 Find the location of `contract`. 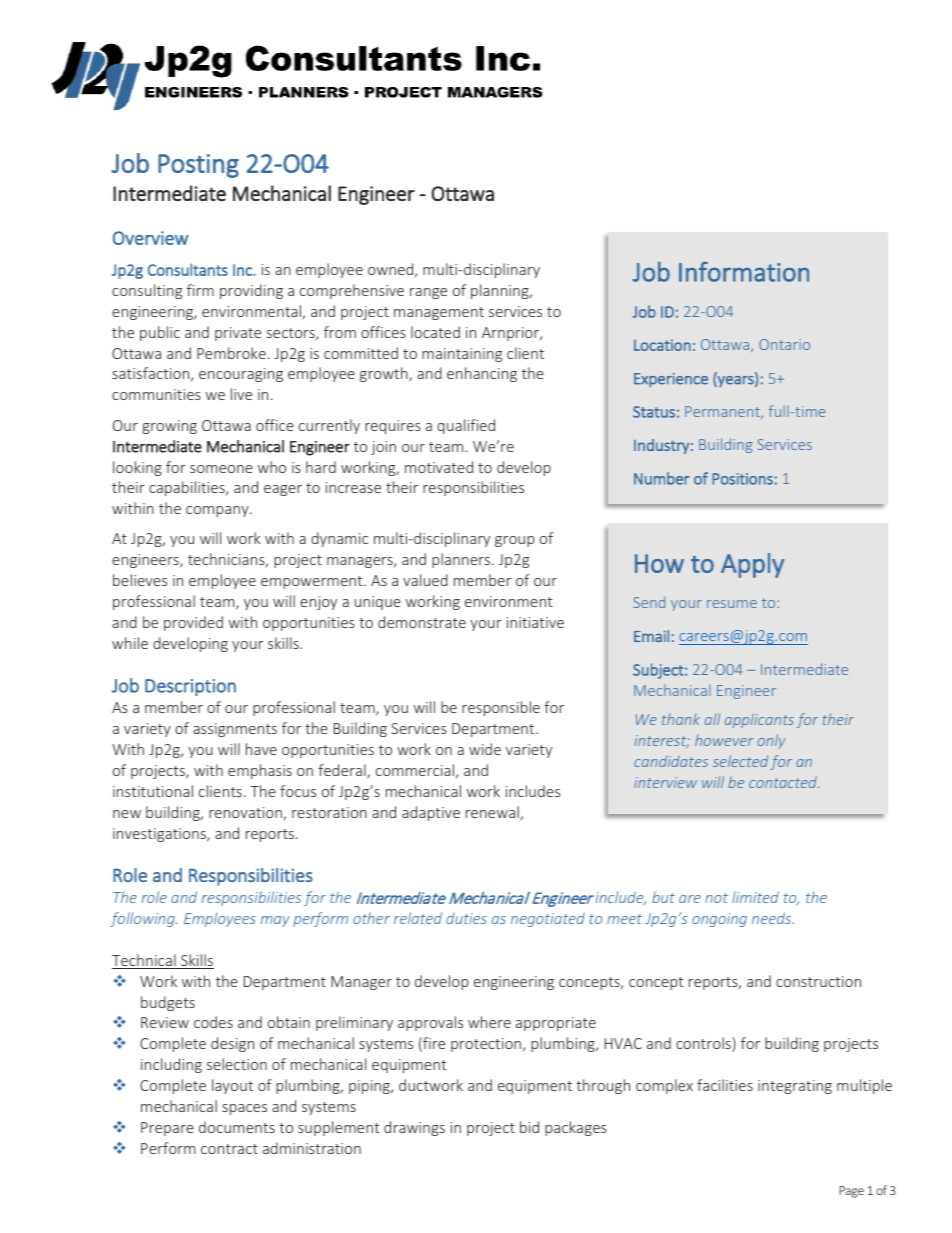

contract is located at coordinates (229, 1149).
